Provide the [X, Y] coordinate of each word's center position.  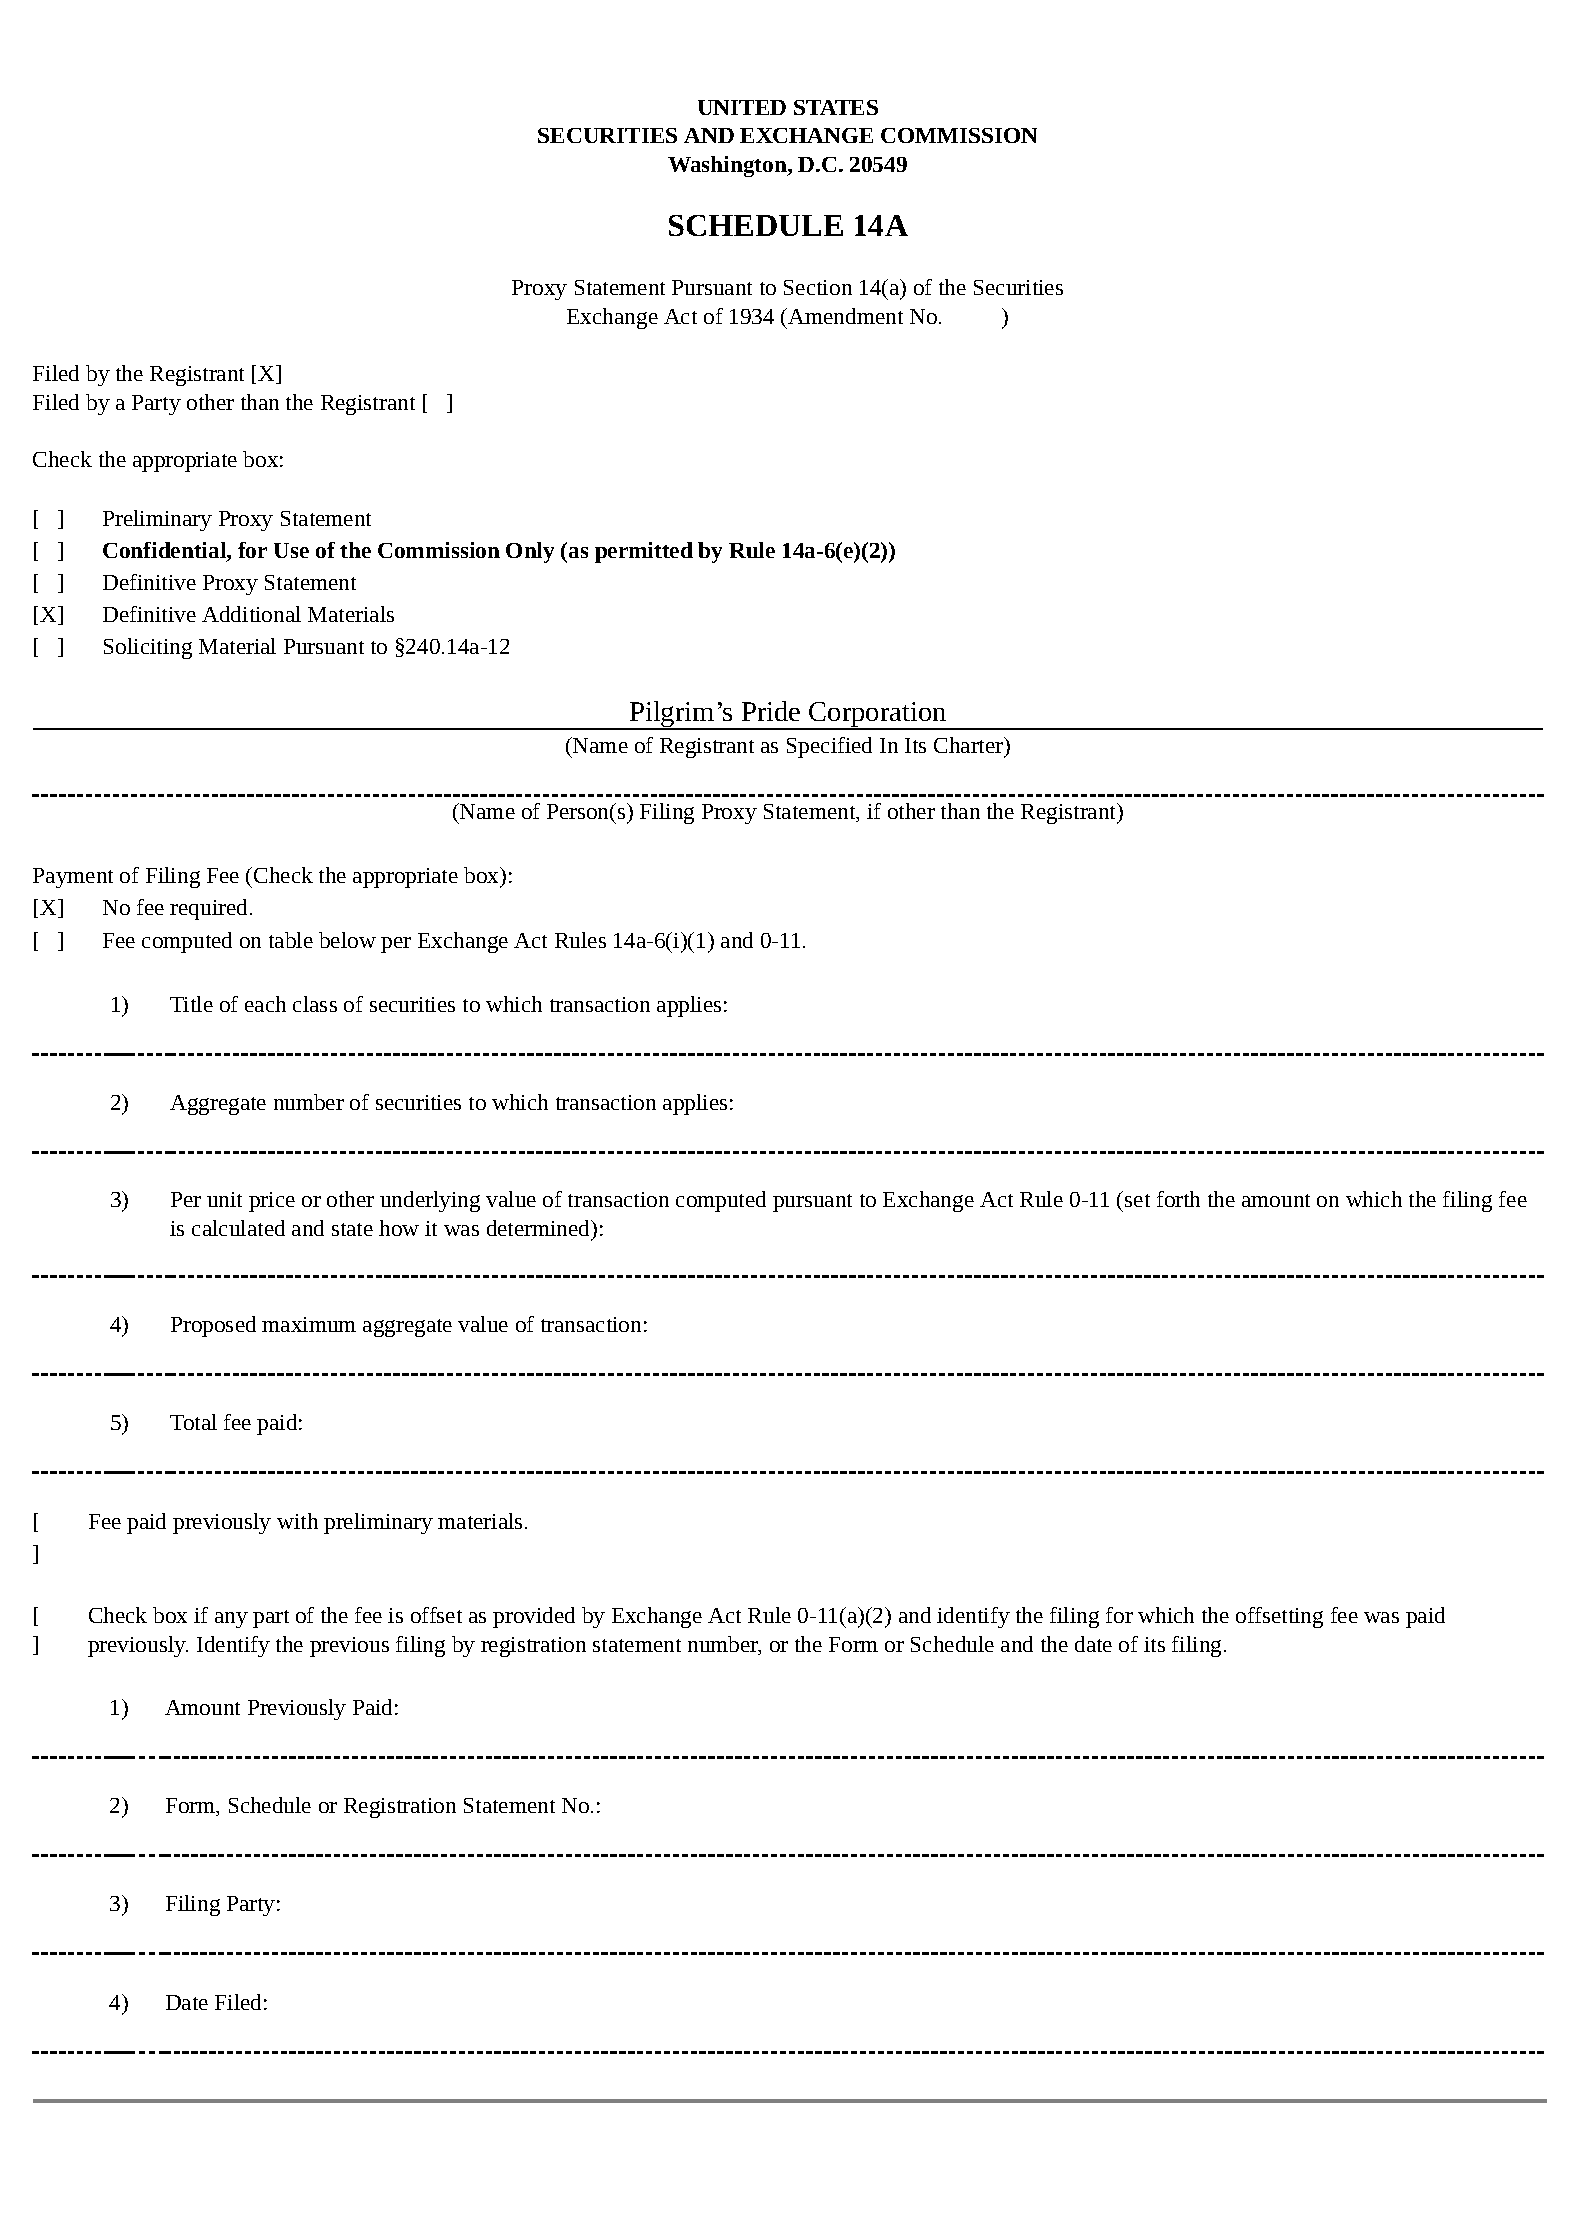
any [231, 1620]
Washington [728, 166]
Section [818, 287]
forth [1178, 1199]
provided [534, 1617]
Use [291, 550]
